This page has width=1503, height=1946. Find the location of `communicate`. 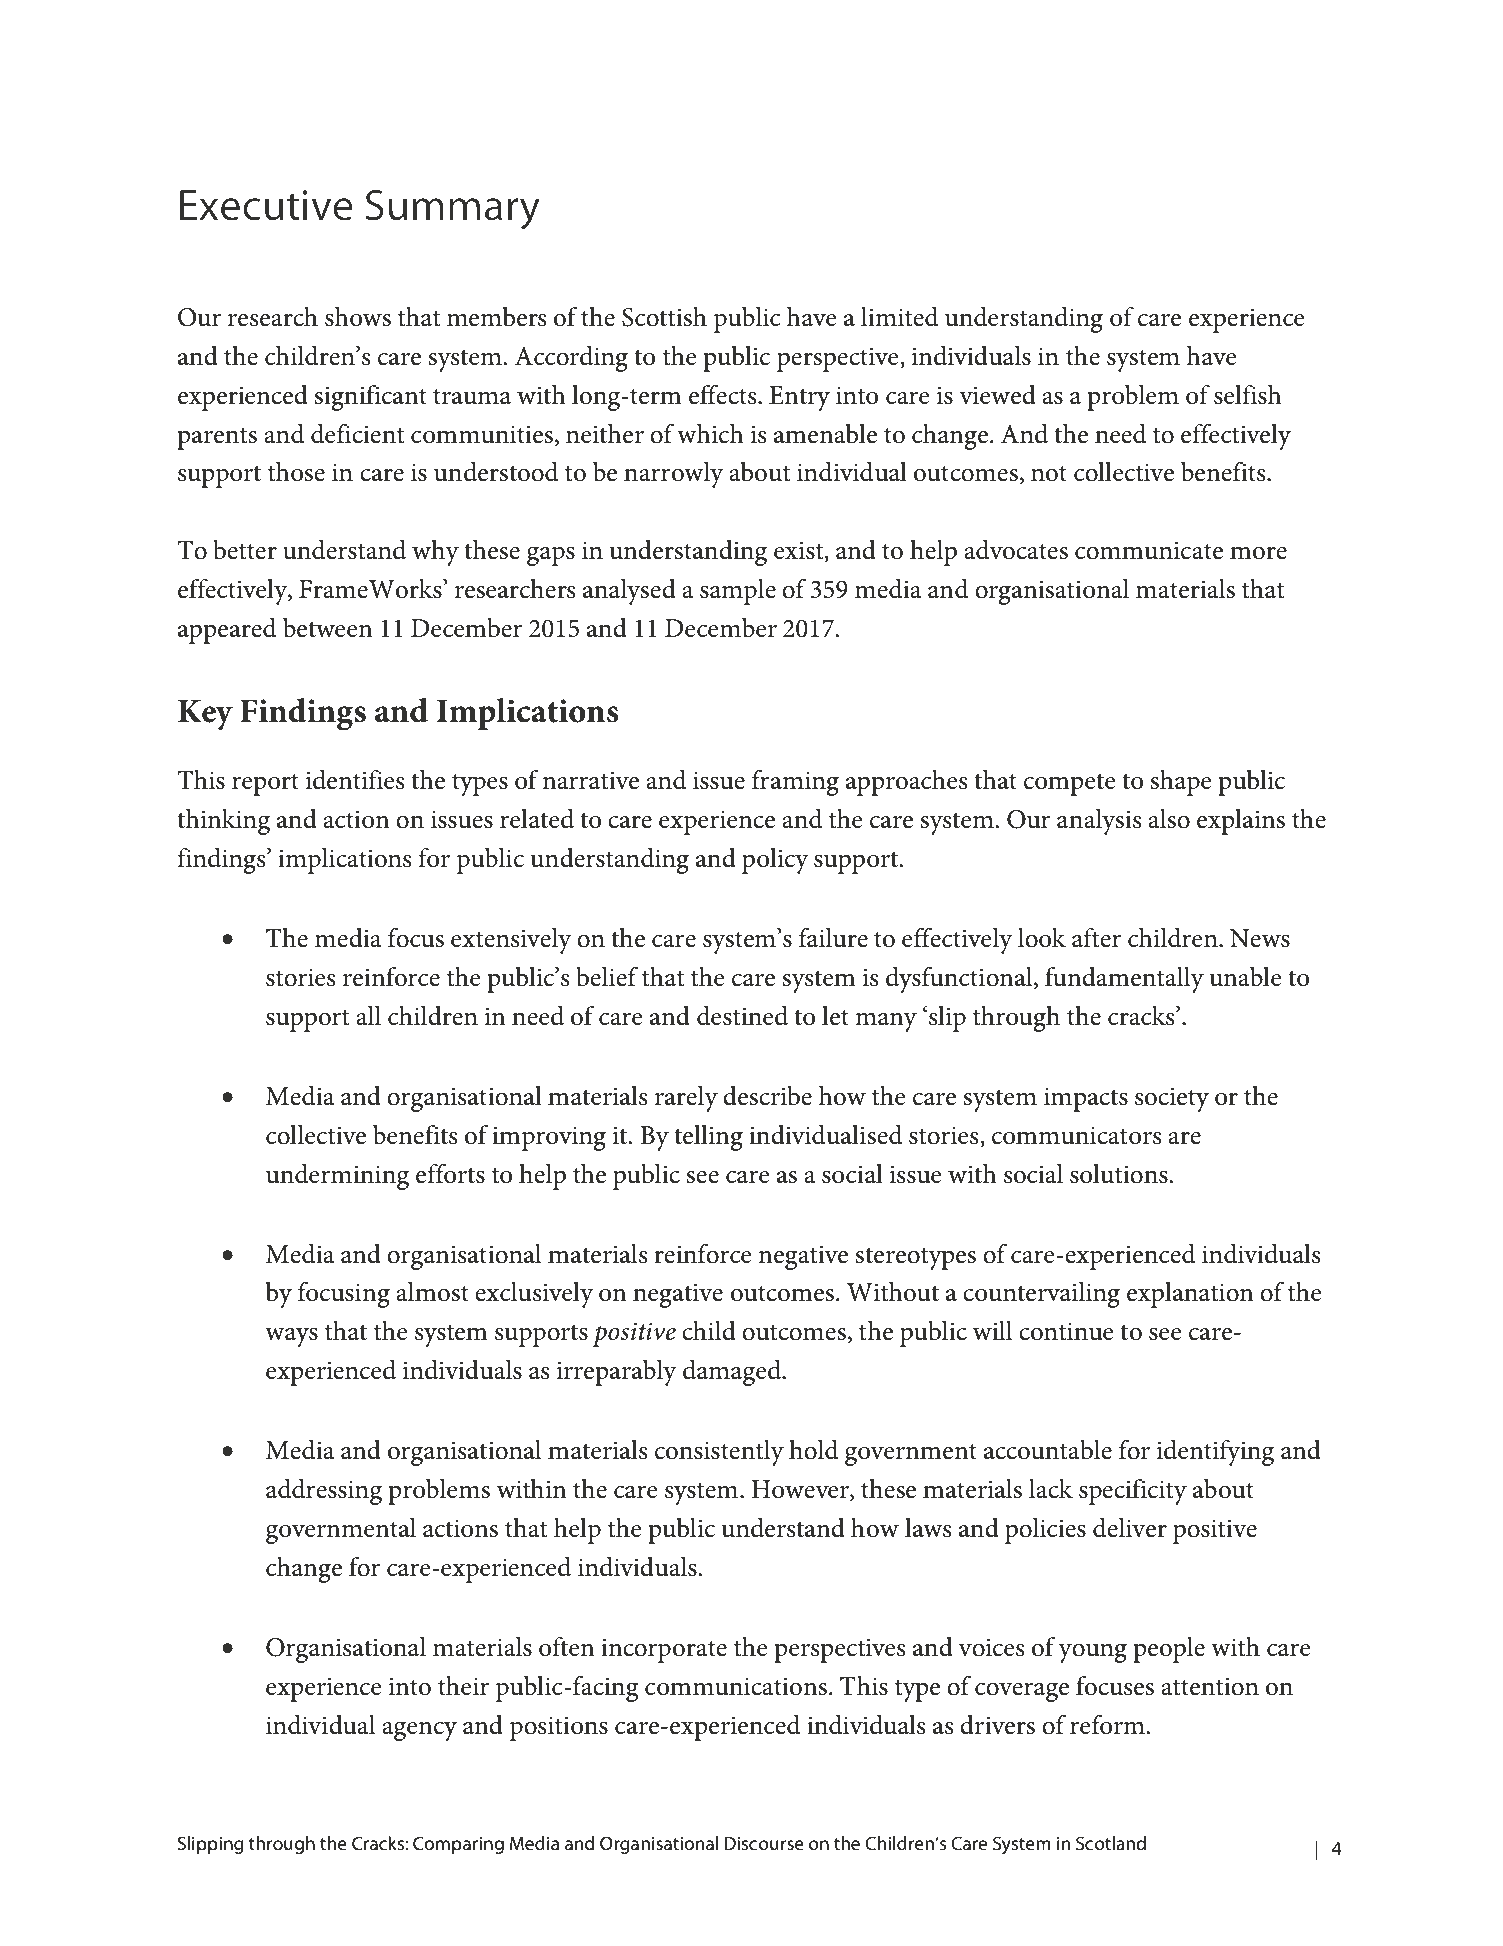

communicate is located at coordinates (1149, 550).
